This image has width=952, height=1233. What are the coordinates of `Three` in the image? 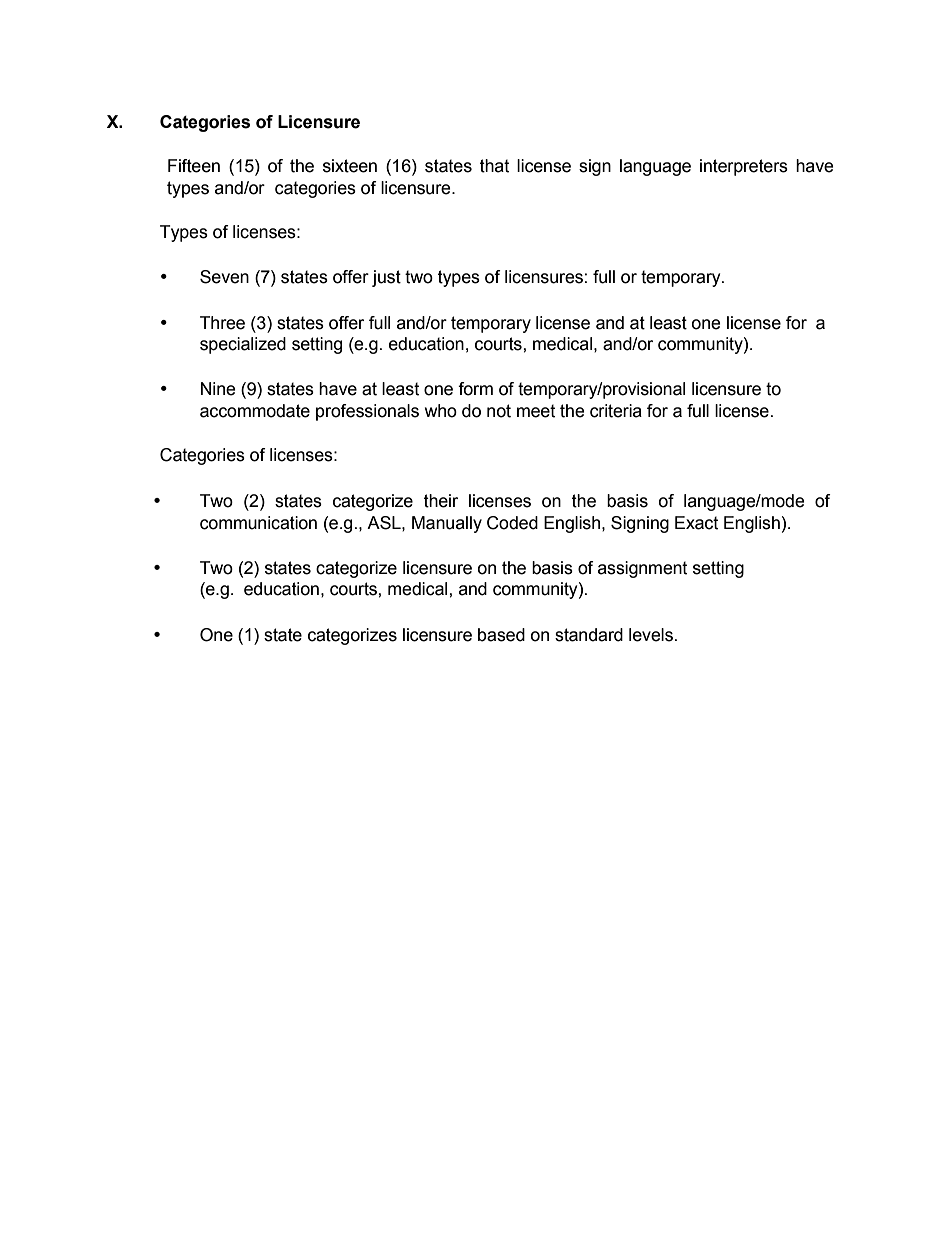 It's located at (222, 323).
